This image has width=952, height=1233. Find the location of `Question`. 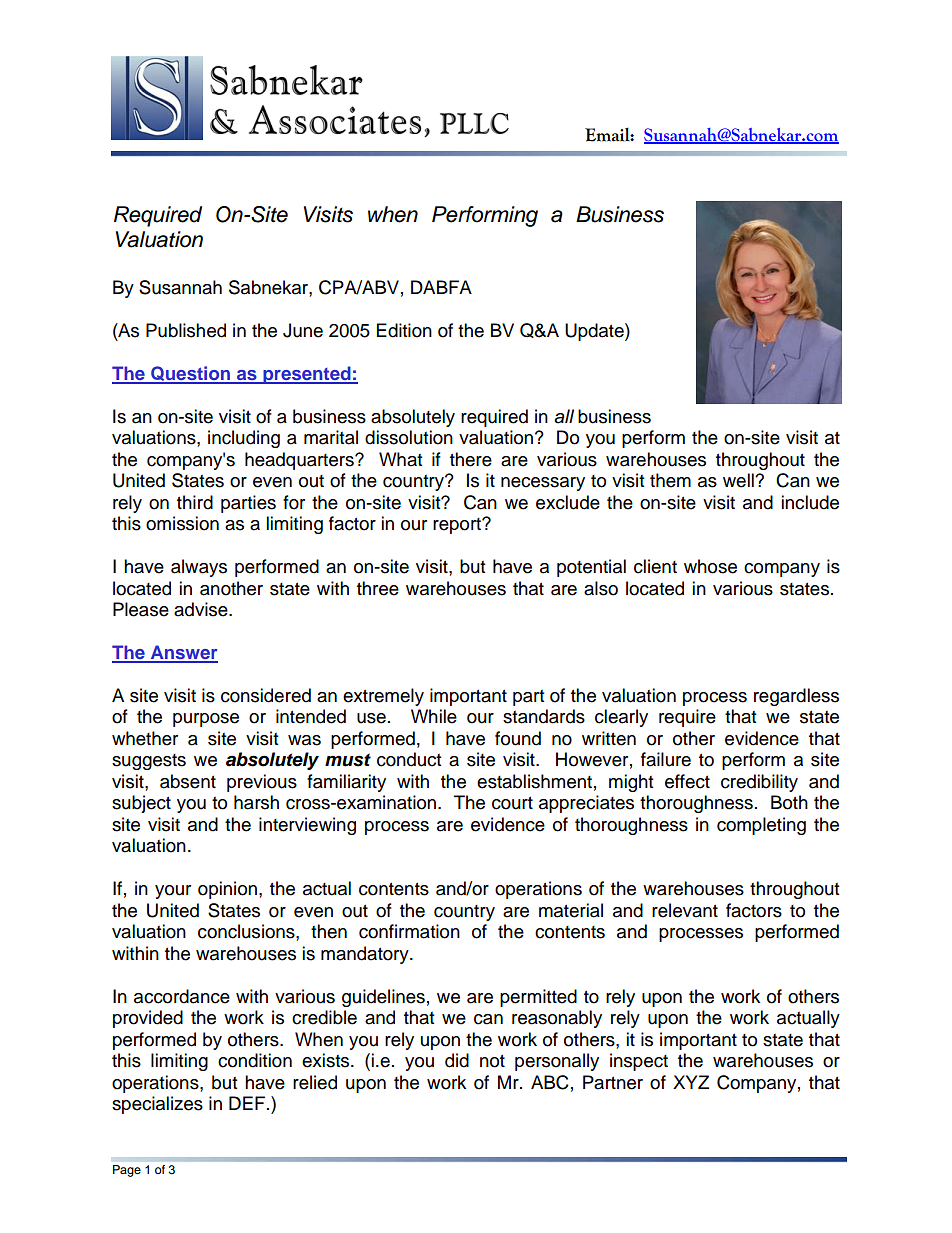

Question is located at coordinates (191, 374).
